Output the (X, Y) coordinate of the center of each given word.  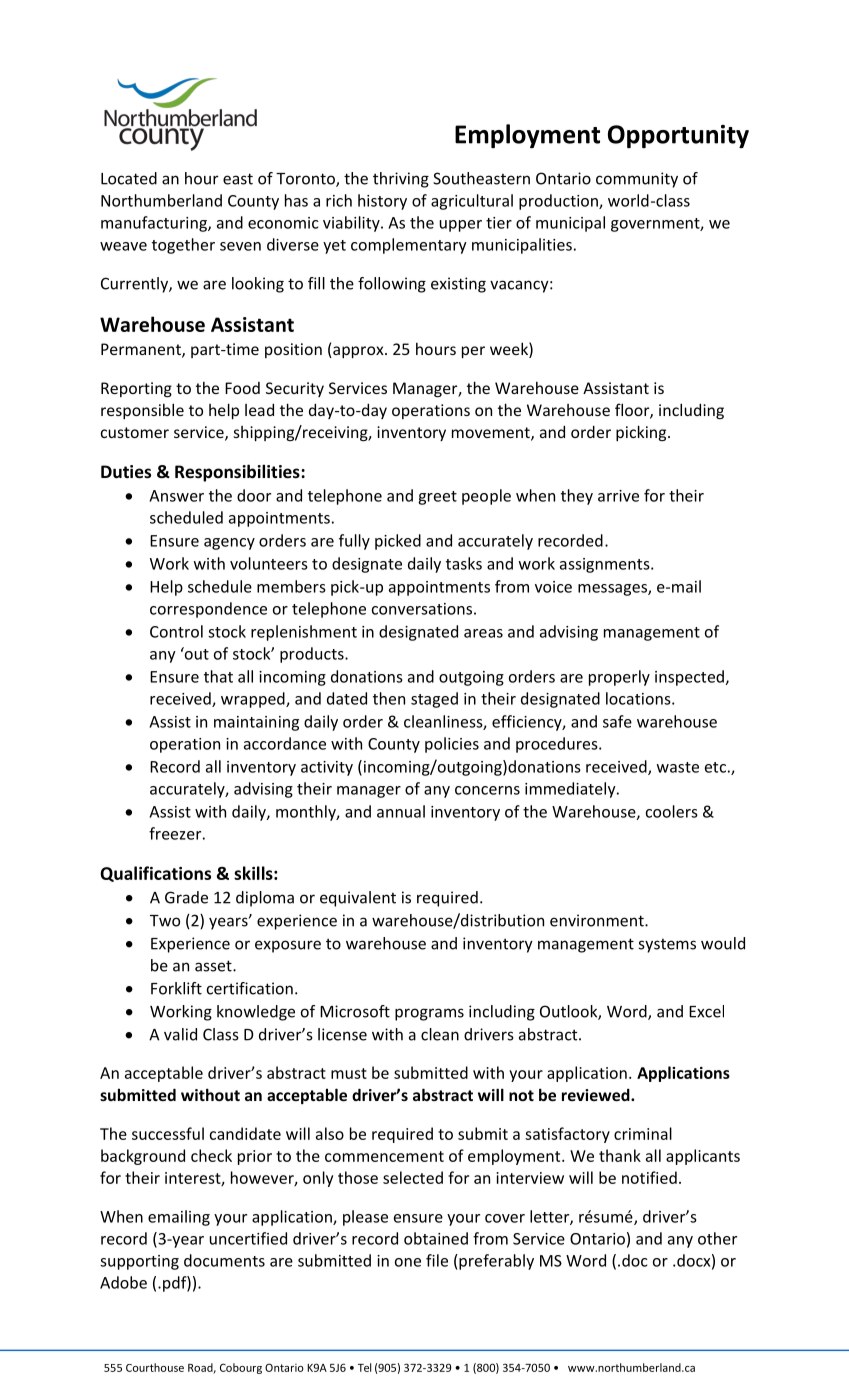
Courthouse (155, 1367)
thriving (401, 180)
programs (429, 1014)
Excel (706, 1011)
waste (678, 767)
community (637, 180)
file (437, 1260)
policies (452, 745)
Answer (176, 496)
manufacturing (155, 224)
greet (437, 498)
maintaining (256, 723)
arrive (618, 496)
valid (180, 1034)
